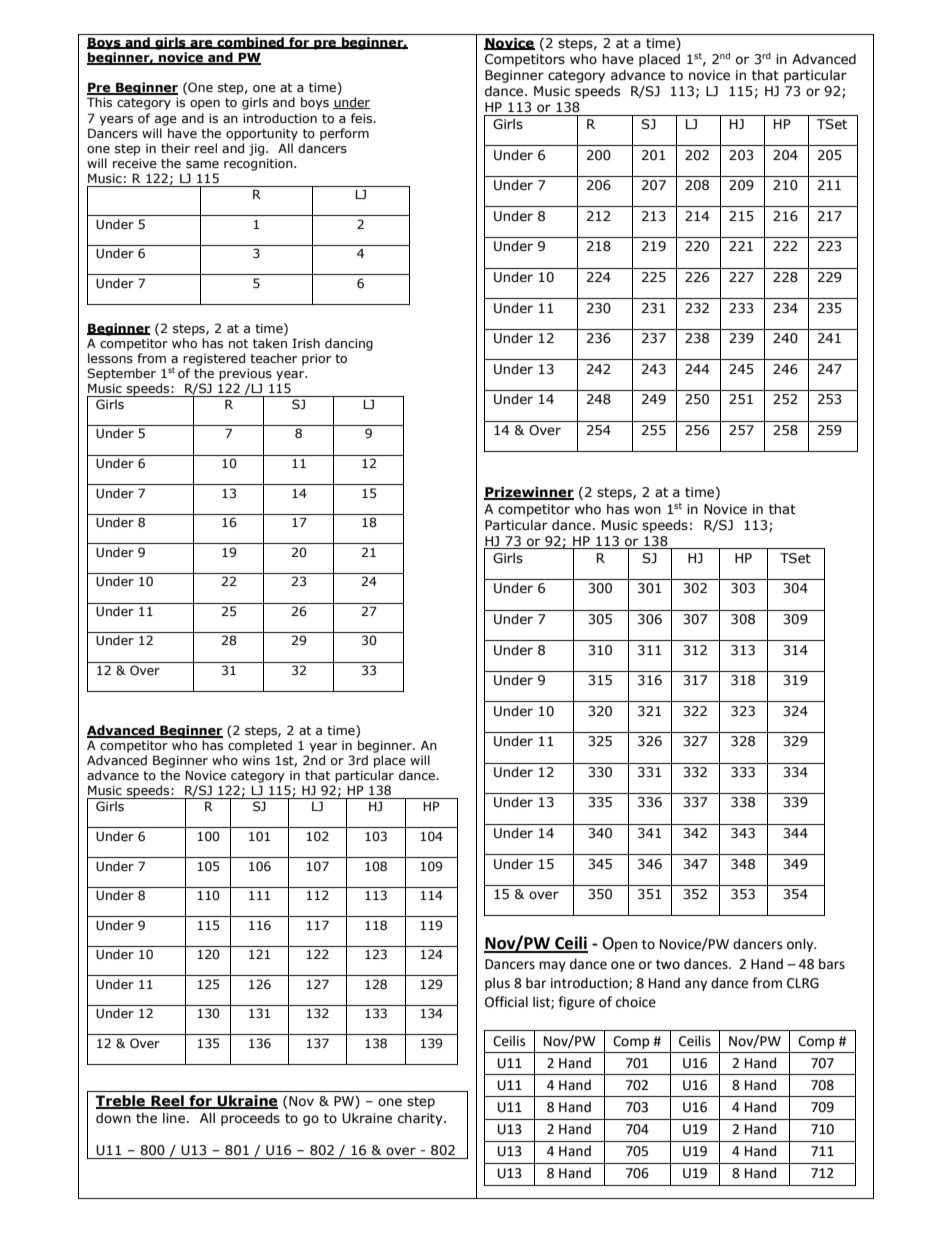 This image has width=952, height=1233. I want to click on opportunity, so click(262, 135).
